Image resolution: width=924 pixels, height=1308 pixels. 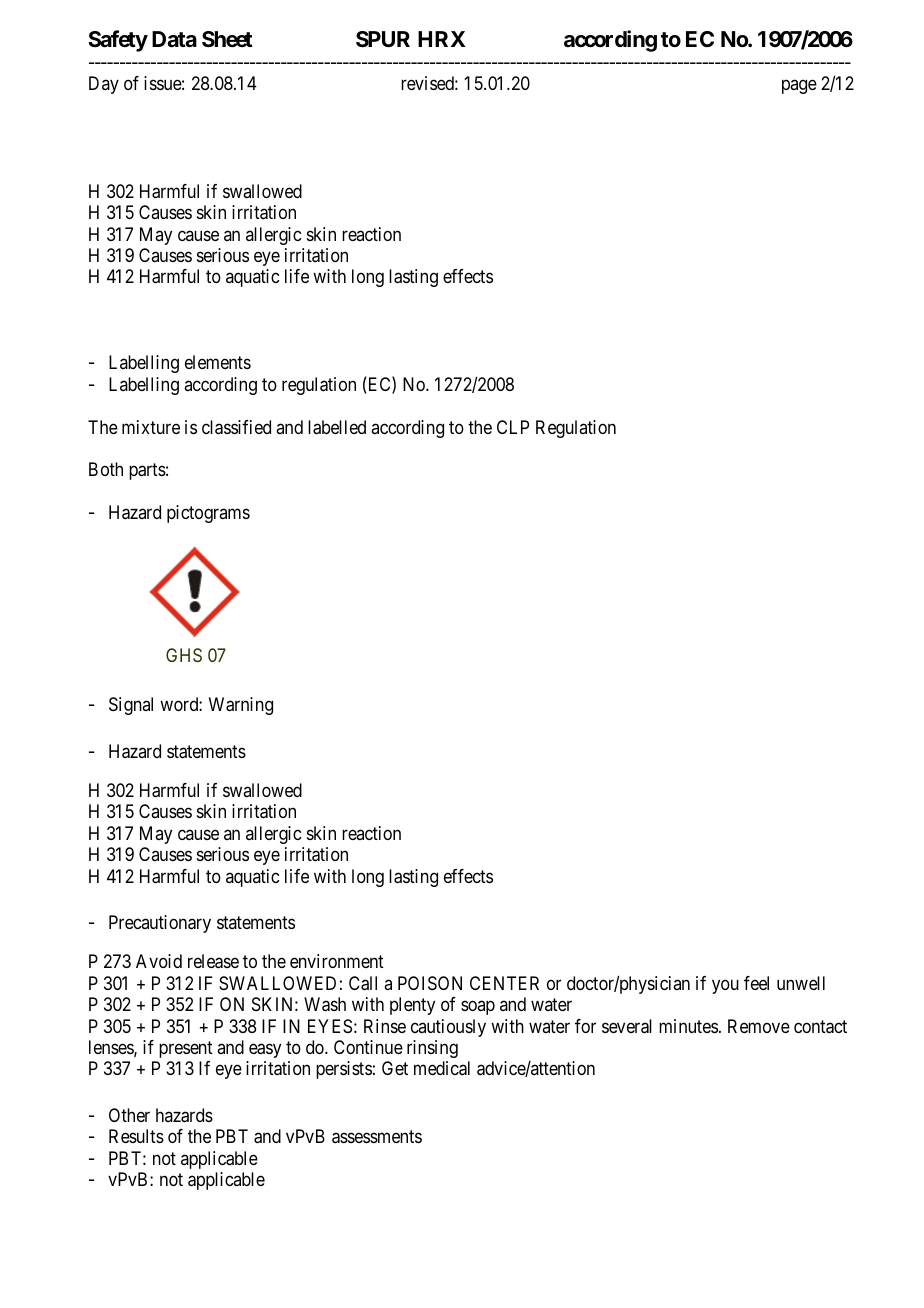 What do you see at coordinates (759, 1026) in the screenshot?
I see `Remove` at bounding box center [759, 1026].
